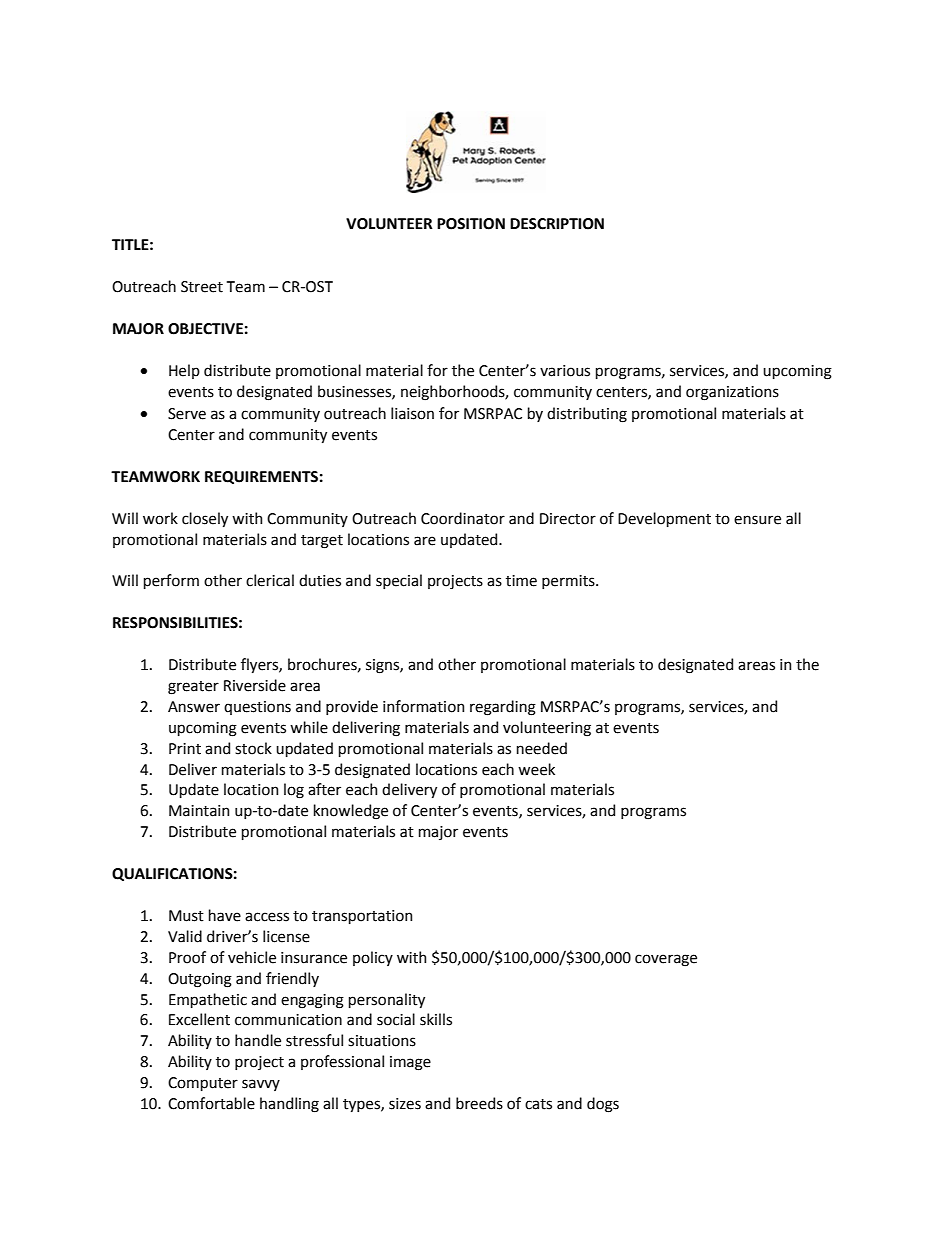 The height and width of the screenshot is (1233, 952). I want to click on permits, so click(569, 582).
